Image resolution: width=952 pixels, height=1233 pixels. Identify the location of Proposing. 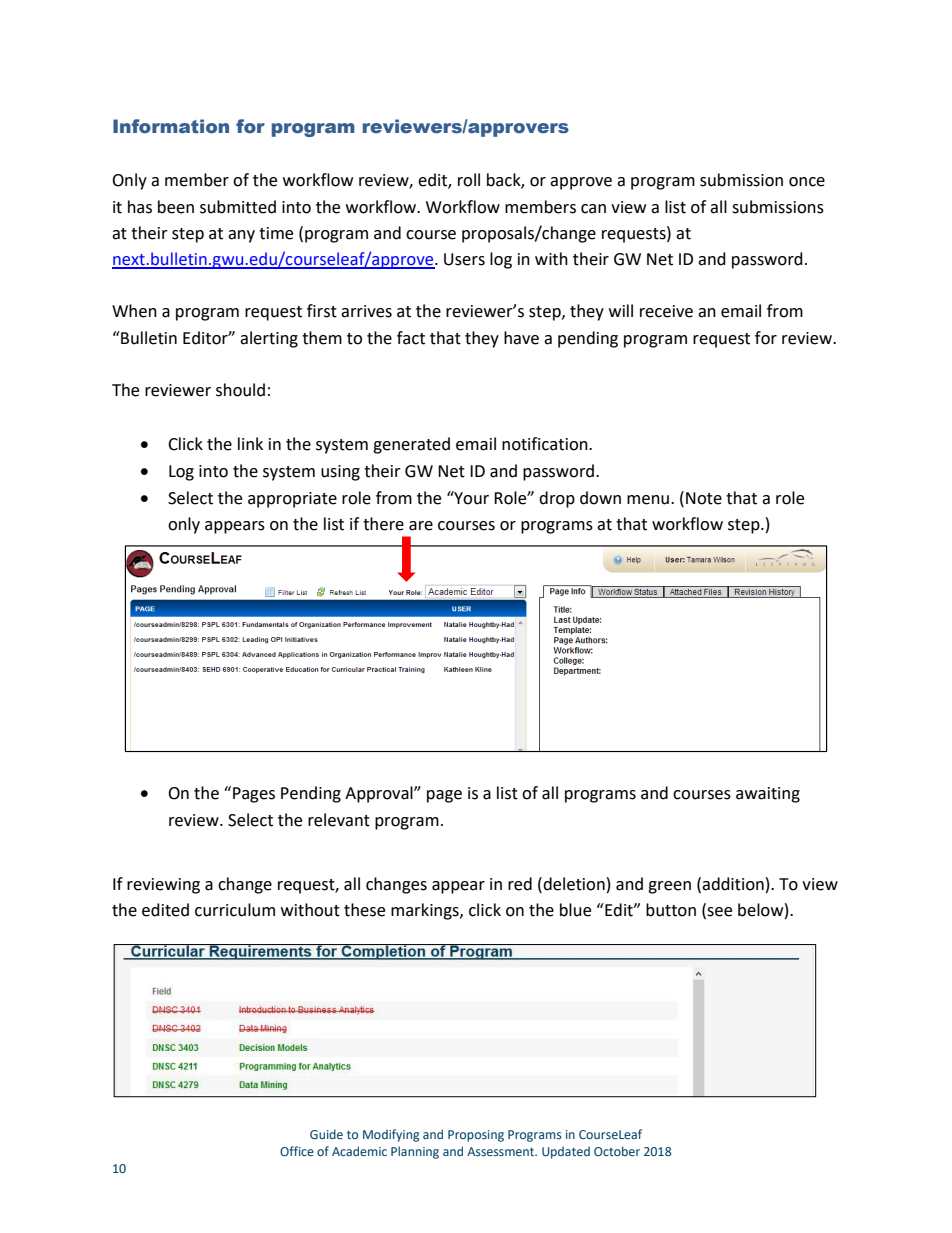
(476, 1136).
